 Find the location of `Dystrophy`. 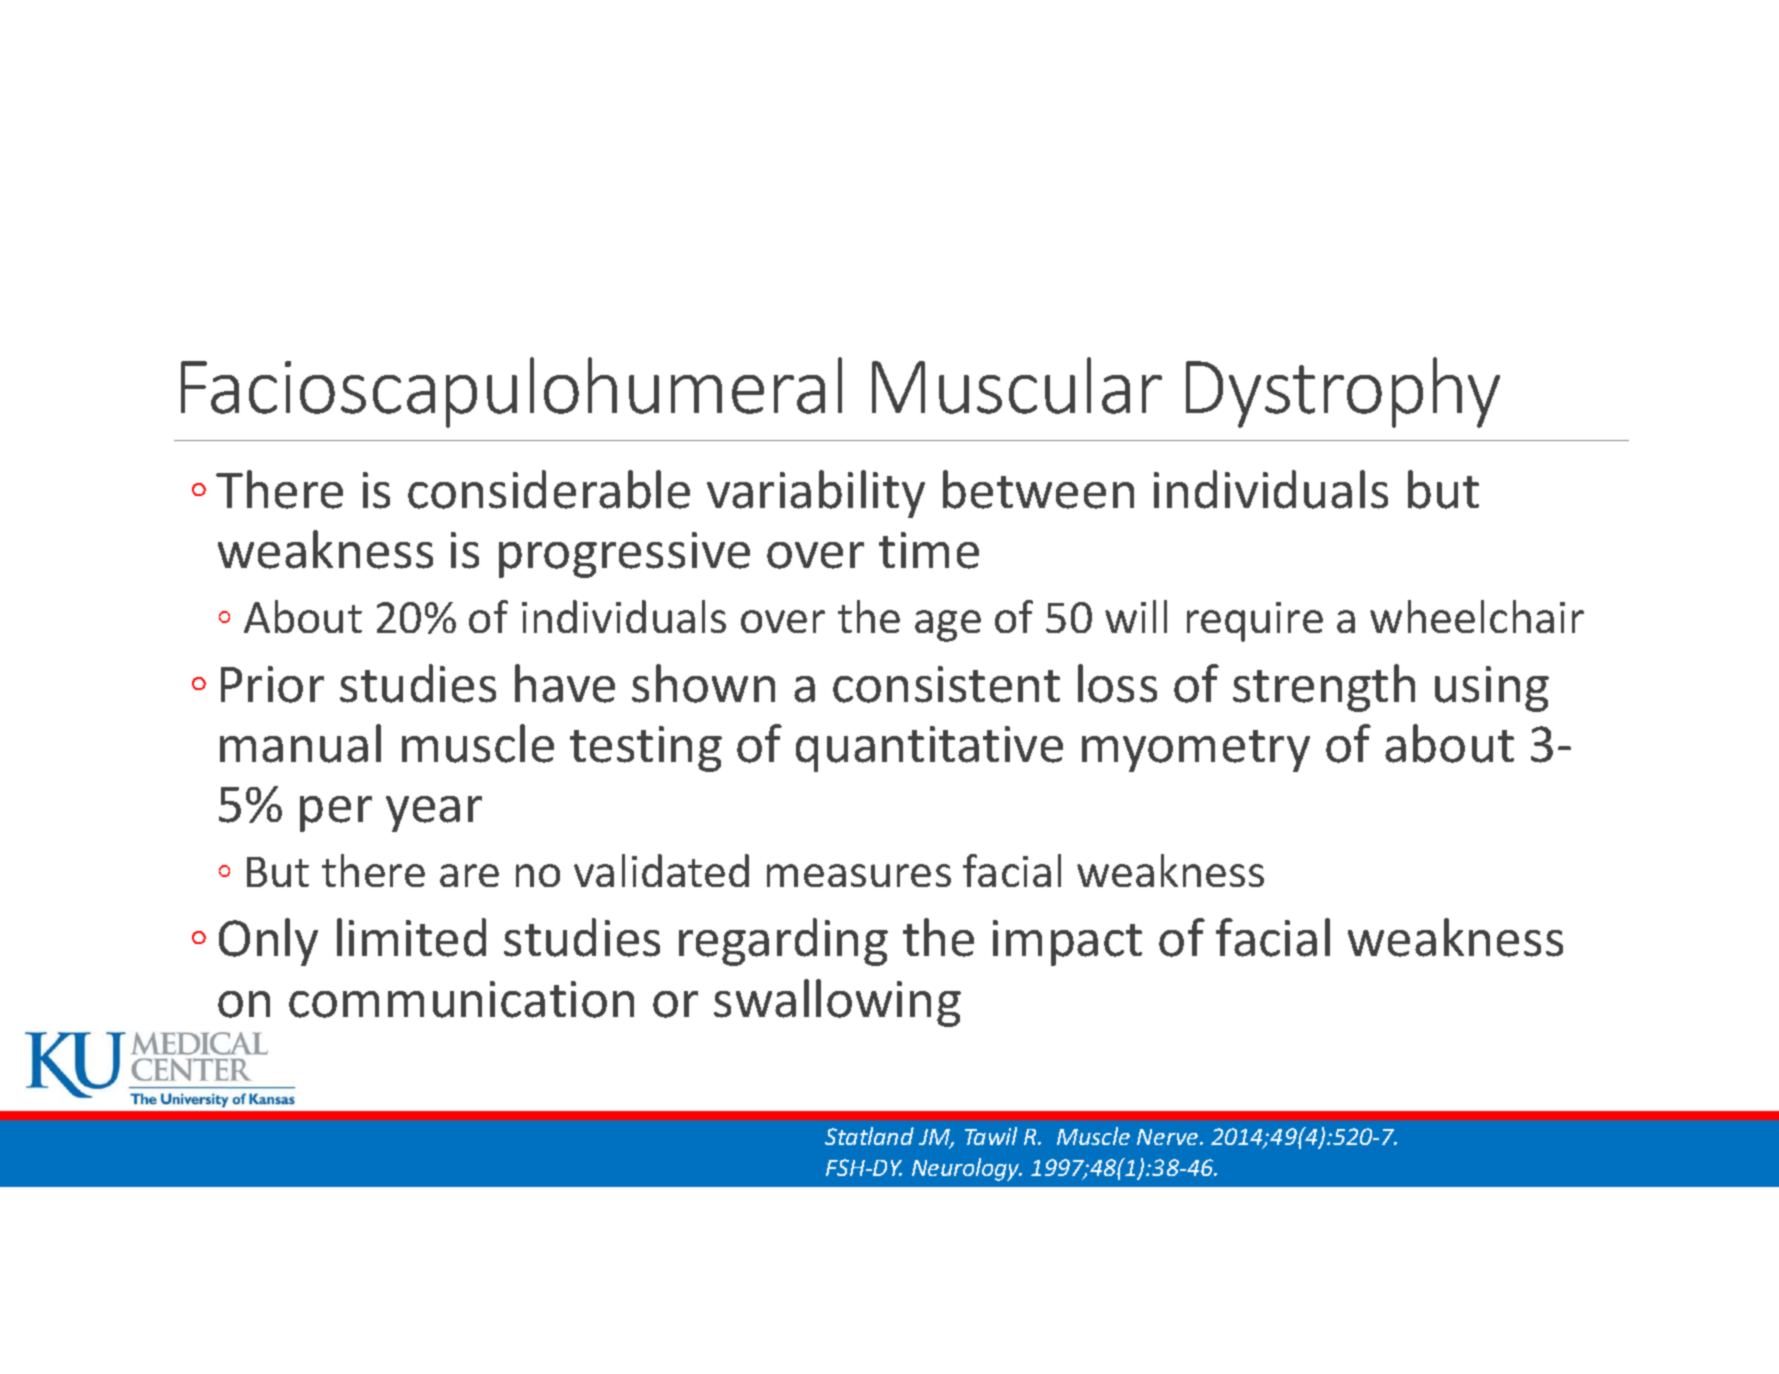

Dystrophy is located at coordinates (1343, 392).
